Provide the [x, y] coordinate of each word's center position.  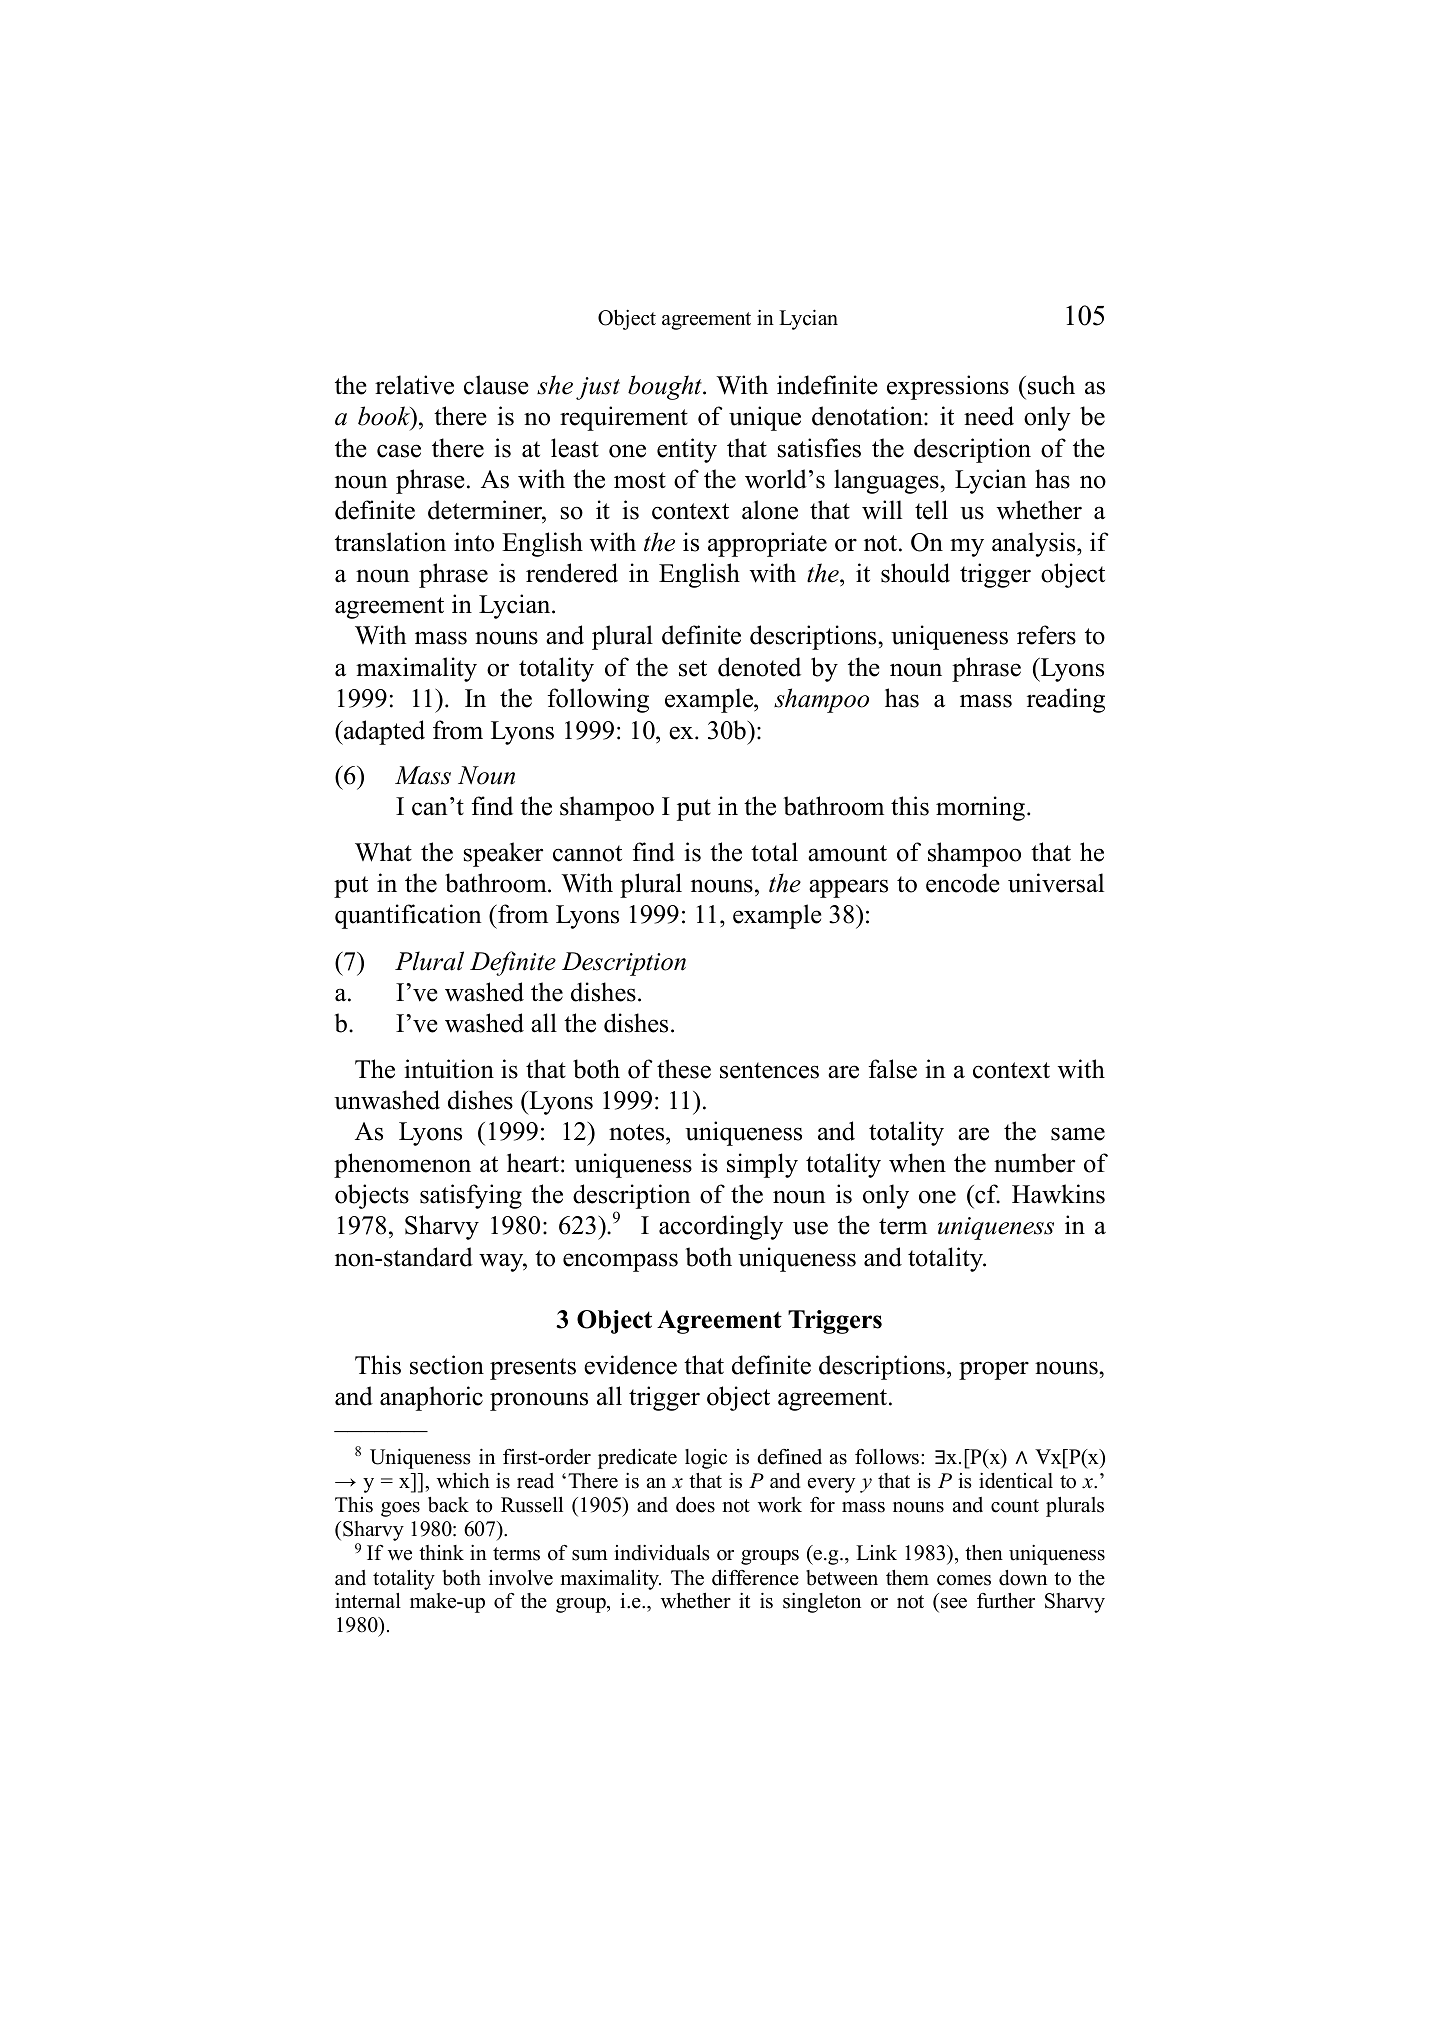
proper [994, 1370]
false [892, 1069]
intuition [449, 1069]
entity [687, 450]
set [693, 668]
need [989, 416]
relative [414, 385]
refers [1046, 635]
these [684, 1069]
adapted [383, 732]
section [447, 1365]
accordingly [721, 1227]
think [441, 1552]
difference [755, 1578]
